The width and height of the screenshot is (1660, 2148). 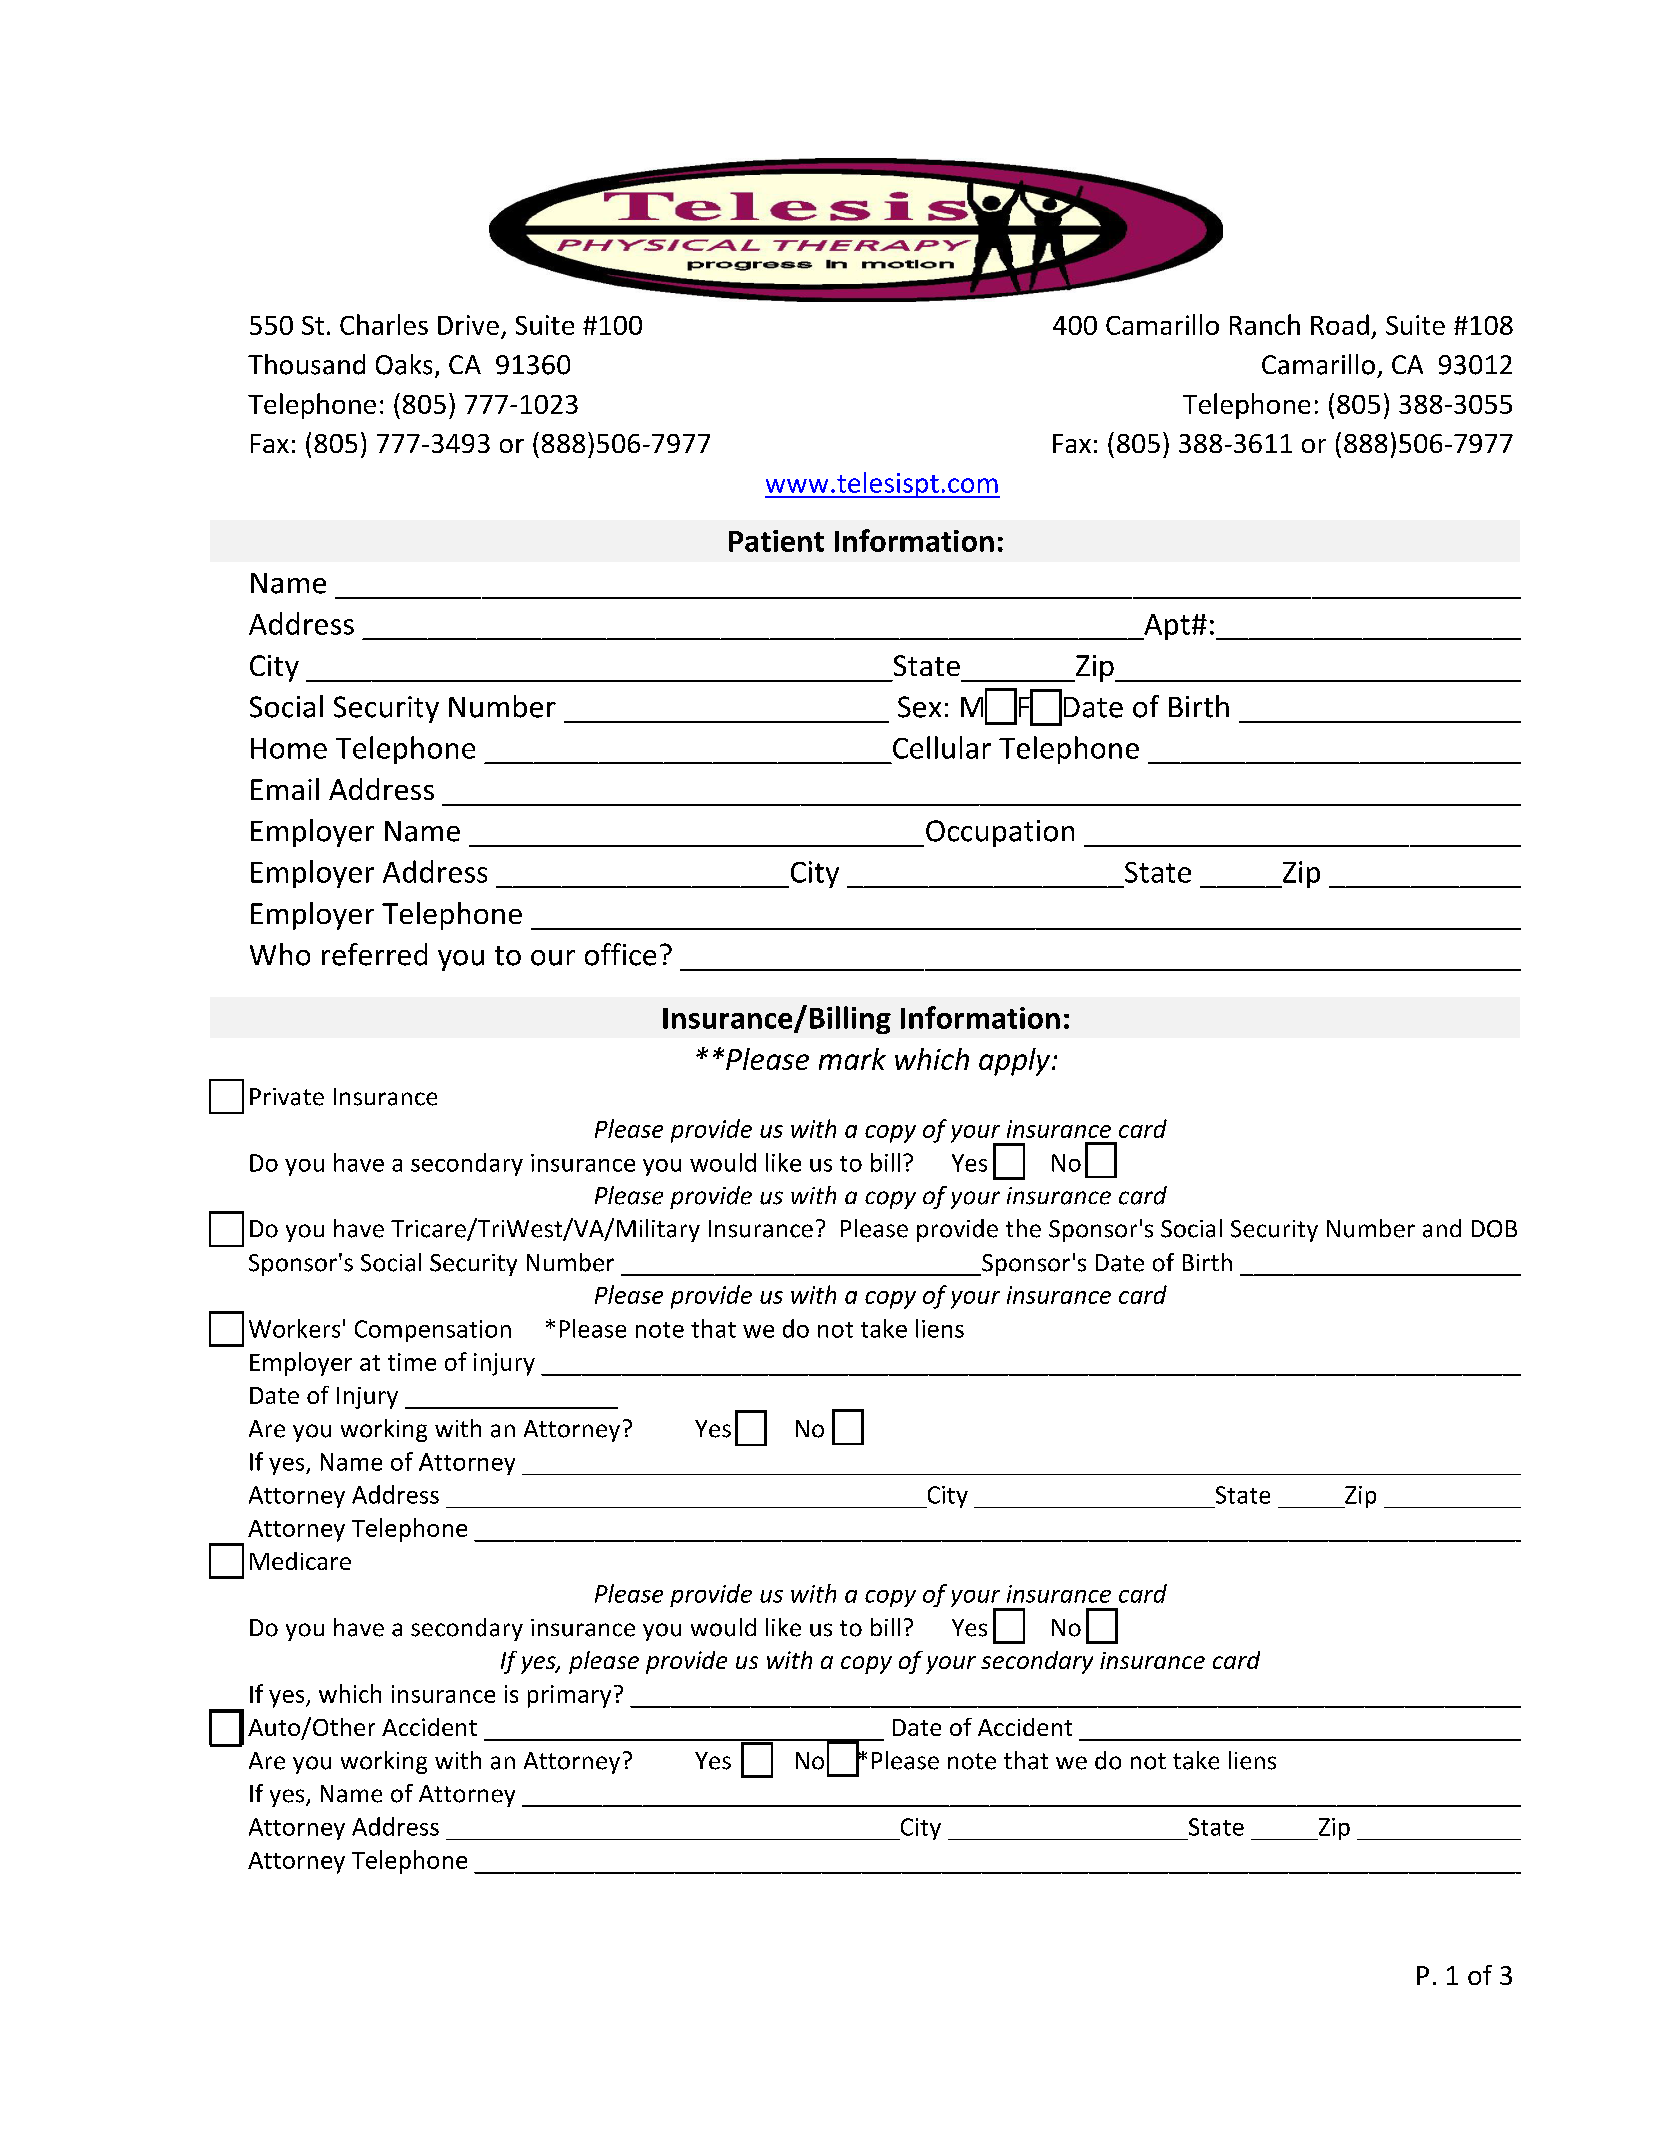 I want to click on Home, so click(x=289, y=748).
